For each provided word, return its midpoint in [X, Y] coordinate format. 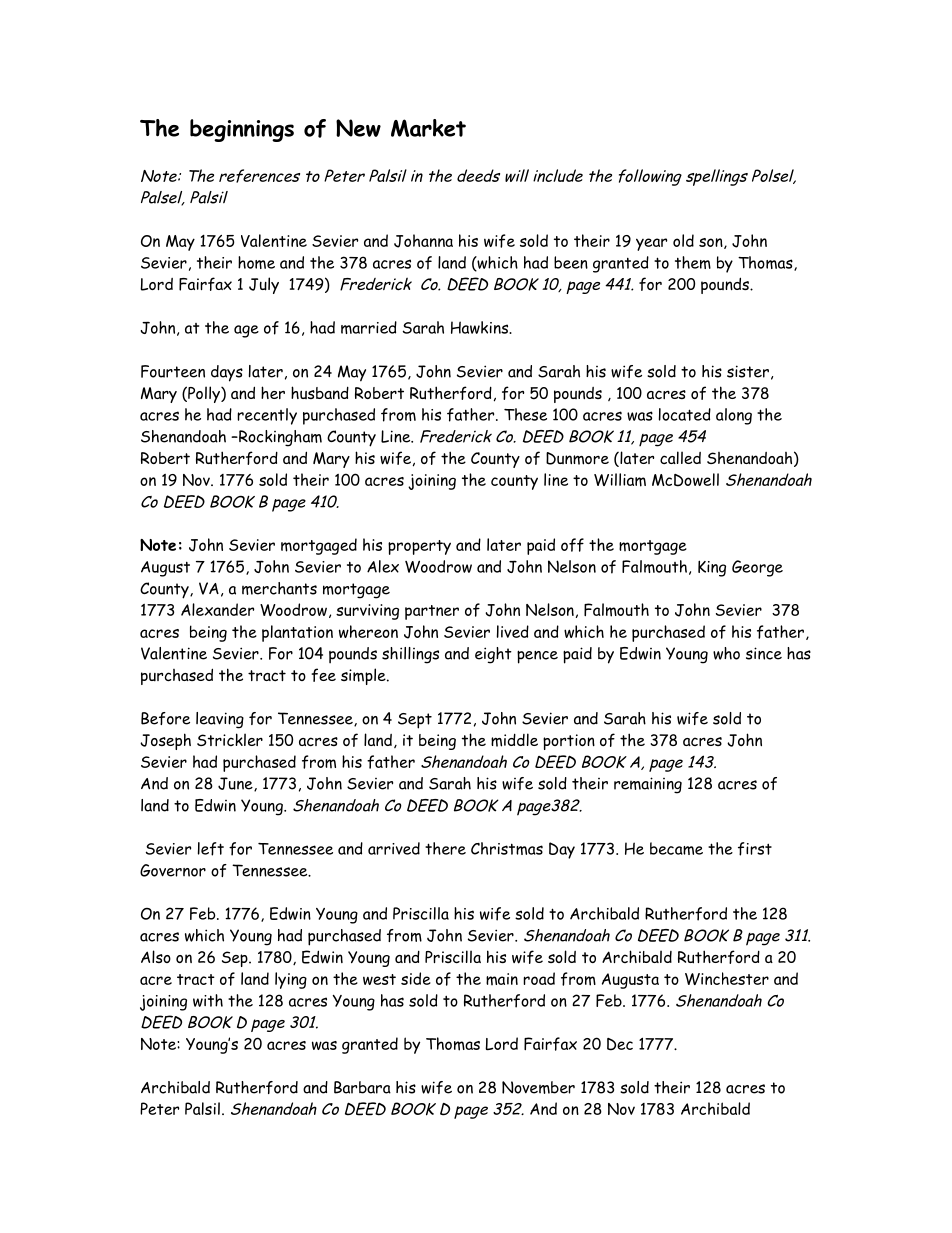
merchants [279, 588]
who [726, 653]
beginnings [242, 130]
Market [428, 128]
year [651, 244]
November [538, 1087]
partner [432, 612]
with [208, 1000]
